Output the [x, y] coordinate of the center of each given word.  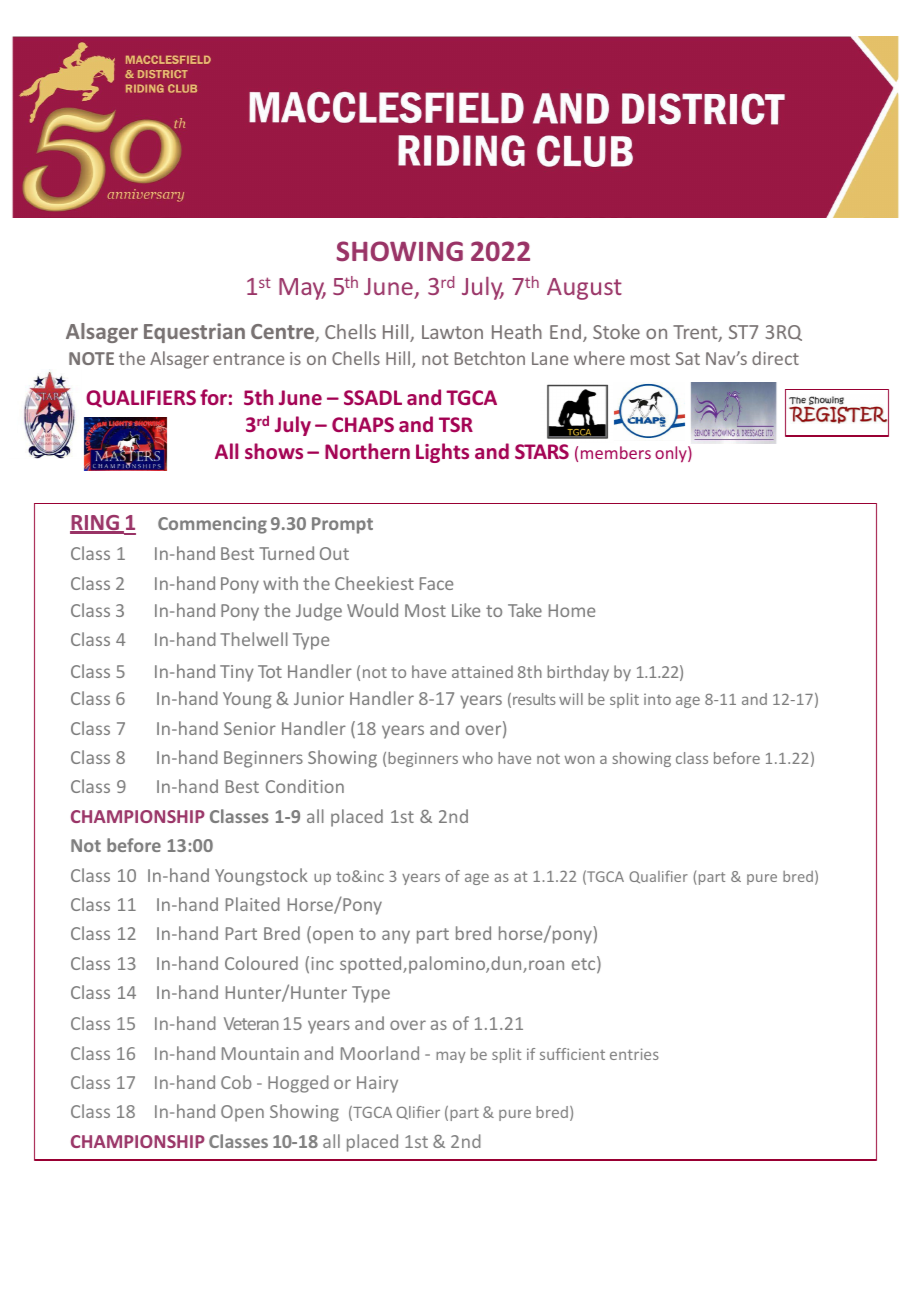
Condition [305, 786]
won [579, 759]
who [477, 758]
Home [572, 610]
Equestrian [194, 333]
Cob [236, 1082]
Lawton [452, 332]
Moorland [380, 1053]
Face [436, 583]
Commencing [212, 525]
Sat [688, 358]
